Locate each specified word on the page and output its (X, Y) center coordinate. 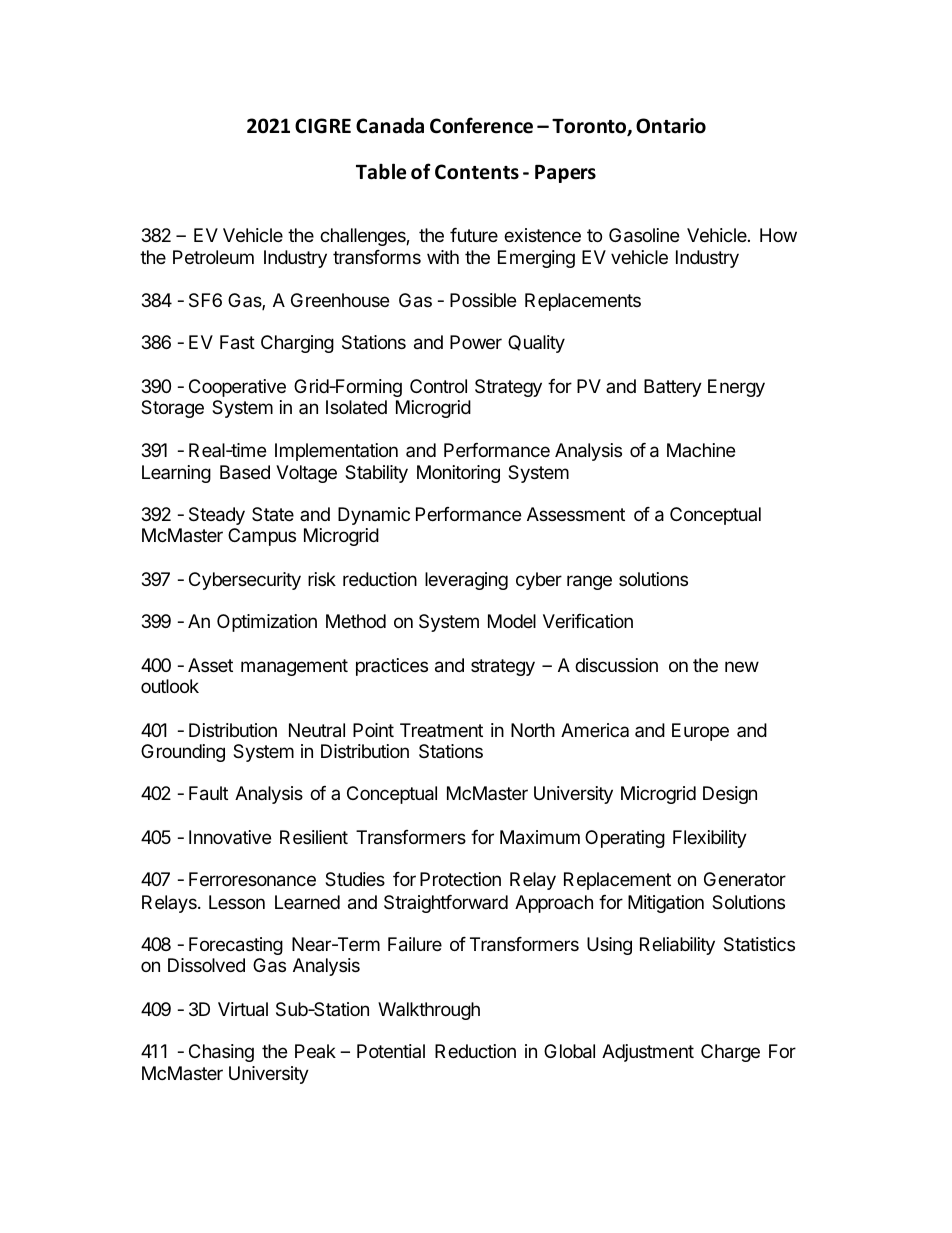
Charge (730, 1053)
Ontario (671, 126)
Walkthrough (429, 1011)
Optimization (267, 623)
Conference (481, 125)
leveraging (466, 581)
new (742, 666)
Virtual (243, 1009)
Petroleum (213, 257)
